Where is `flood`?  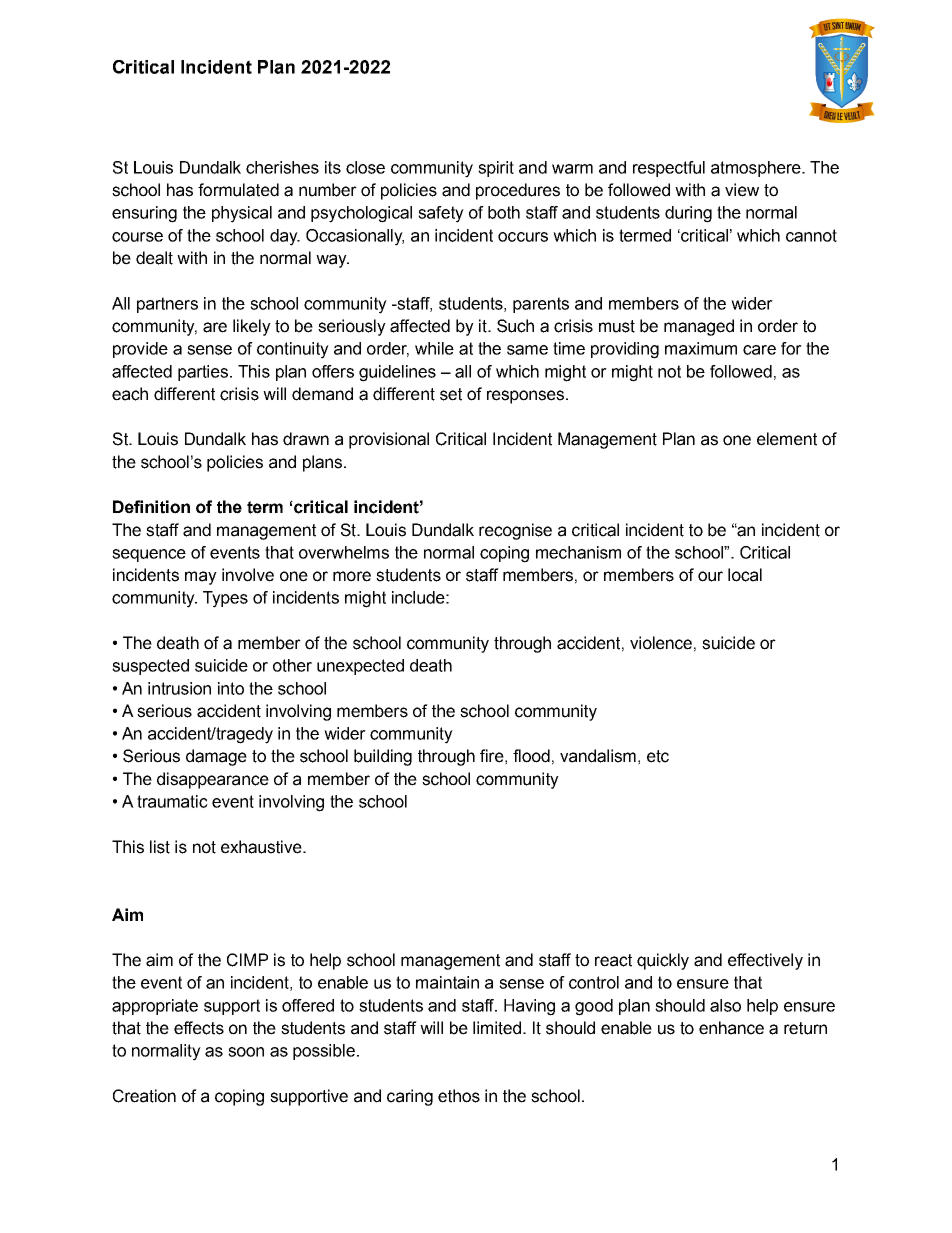
flood is located at coordinates (531, 756).
